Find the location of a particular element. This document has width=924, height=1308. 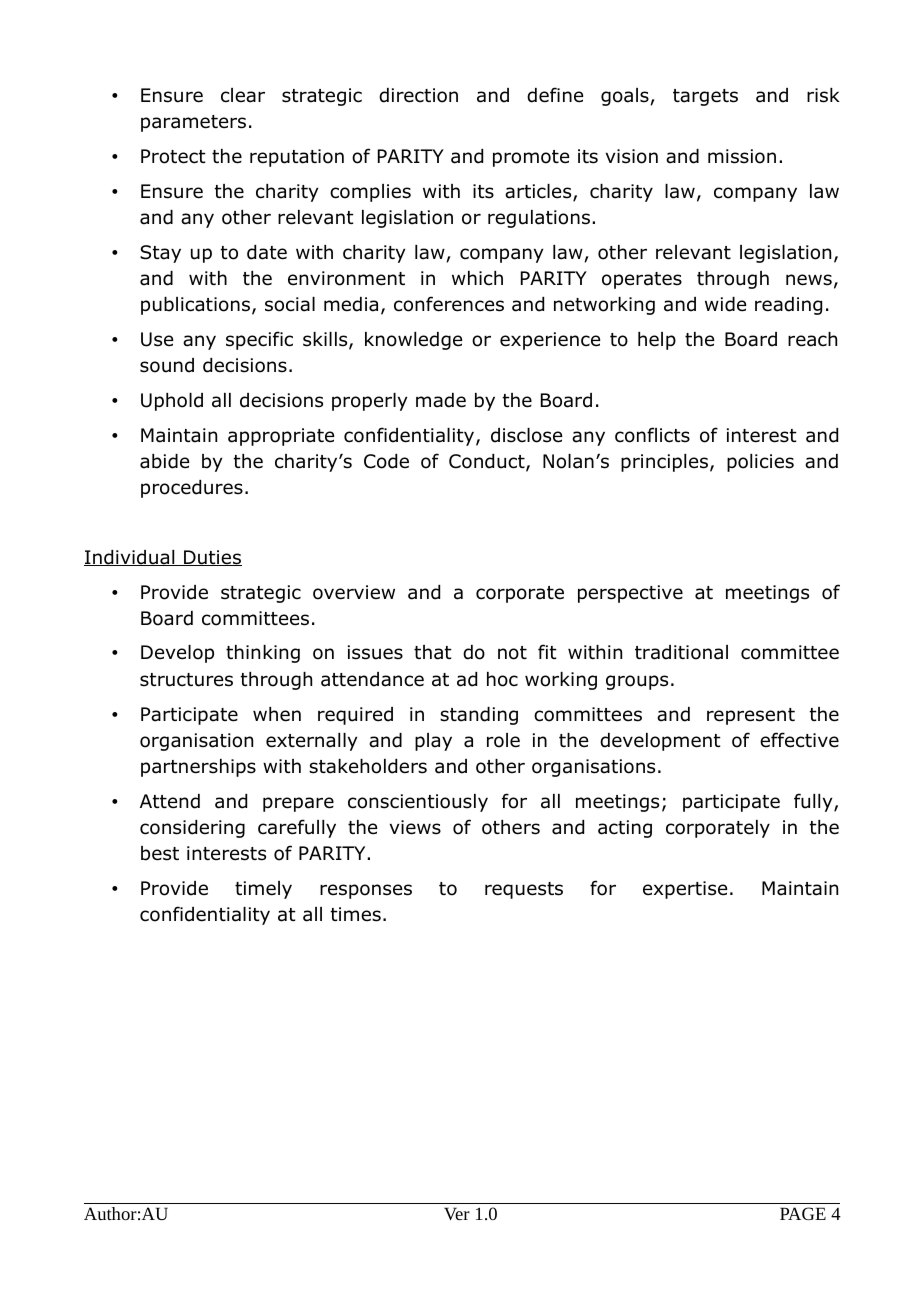

structures is located at coordinates (186, 680).
